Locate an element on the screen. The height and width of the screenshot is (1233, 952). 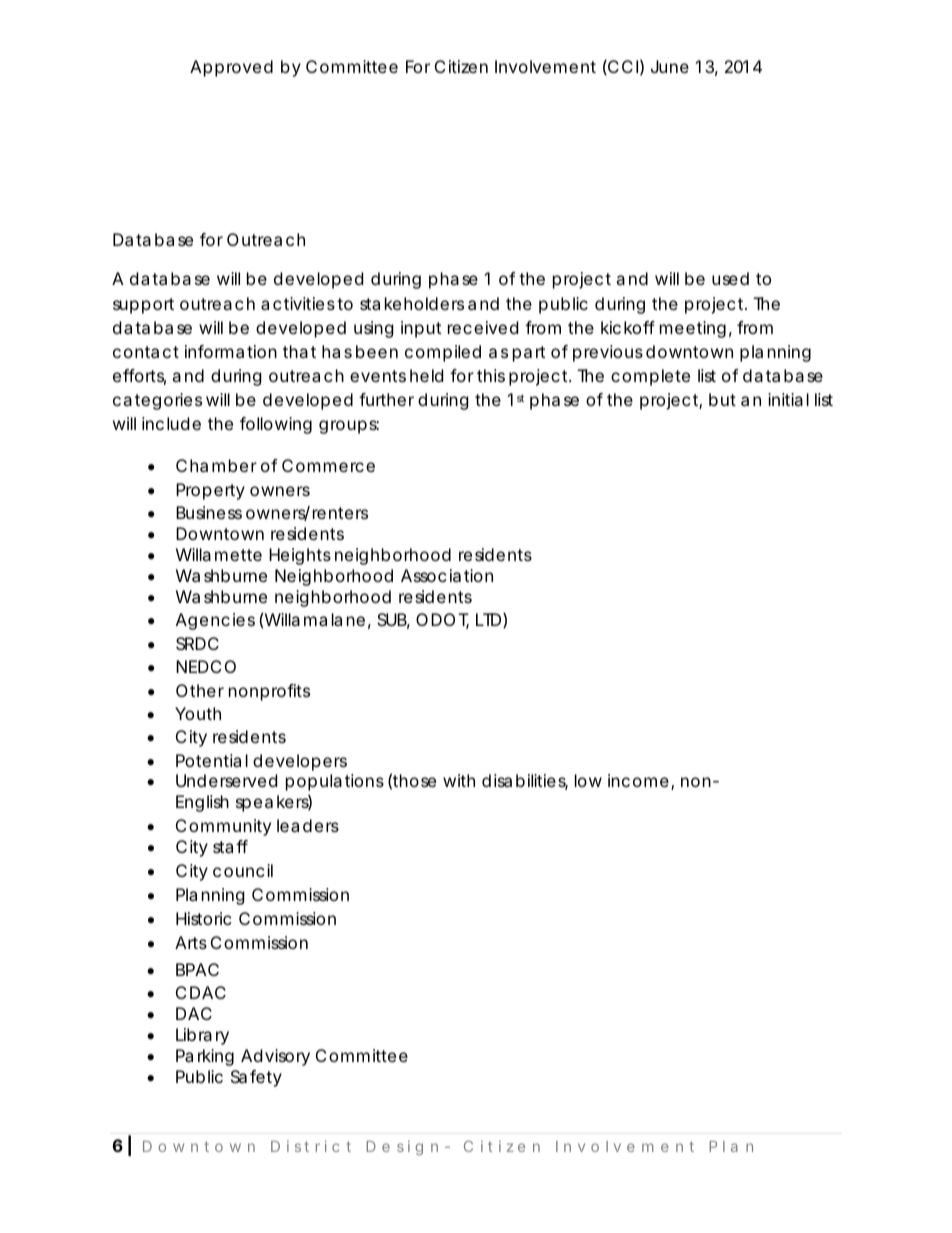
Association is located at coordinates (447, 575).
